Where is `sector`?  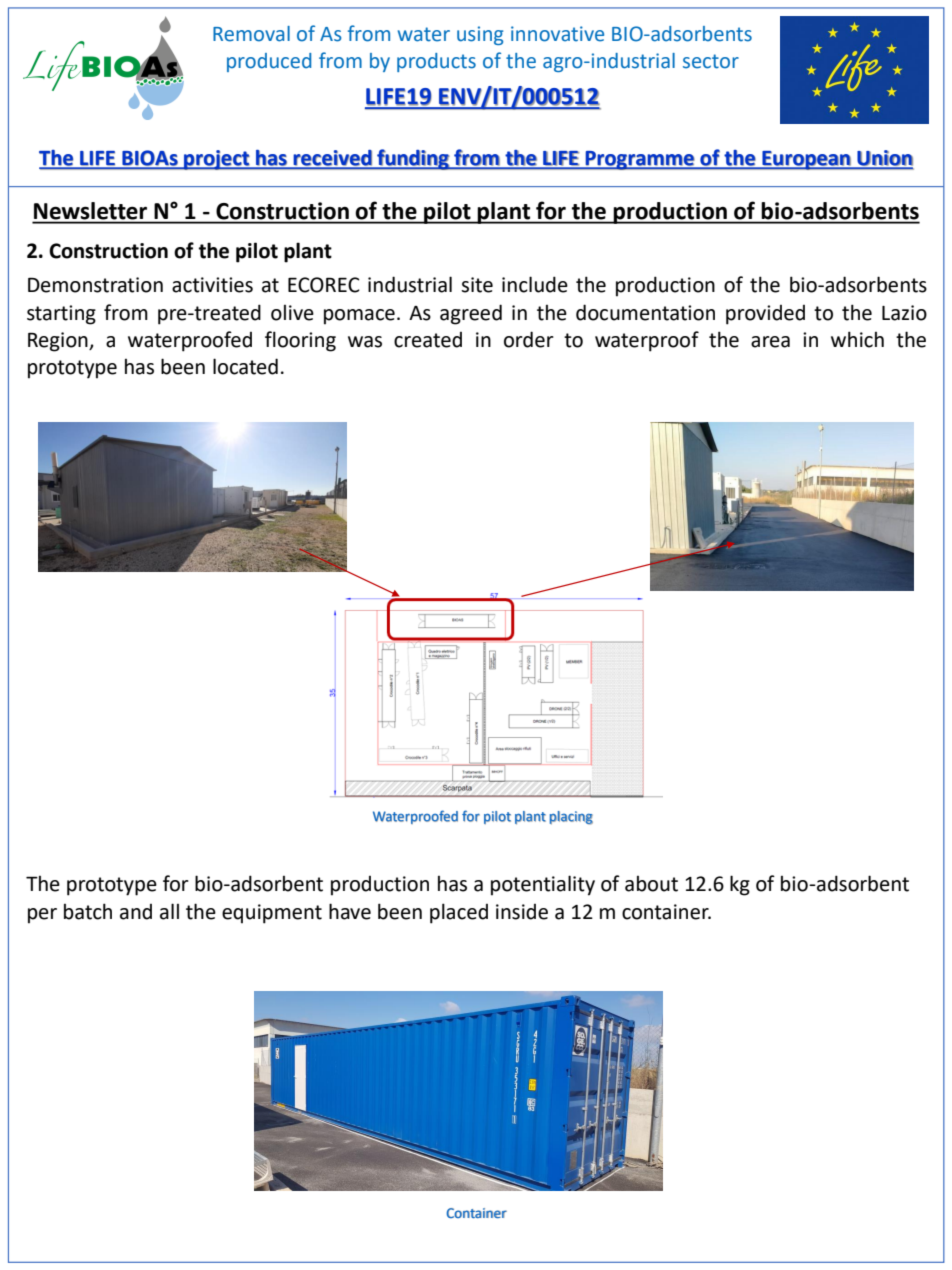 sector is located at coordinates (711, 61).
